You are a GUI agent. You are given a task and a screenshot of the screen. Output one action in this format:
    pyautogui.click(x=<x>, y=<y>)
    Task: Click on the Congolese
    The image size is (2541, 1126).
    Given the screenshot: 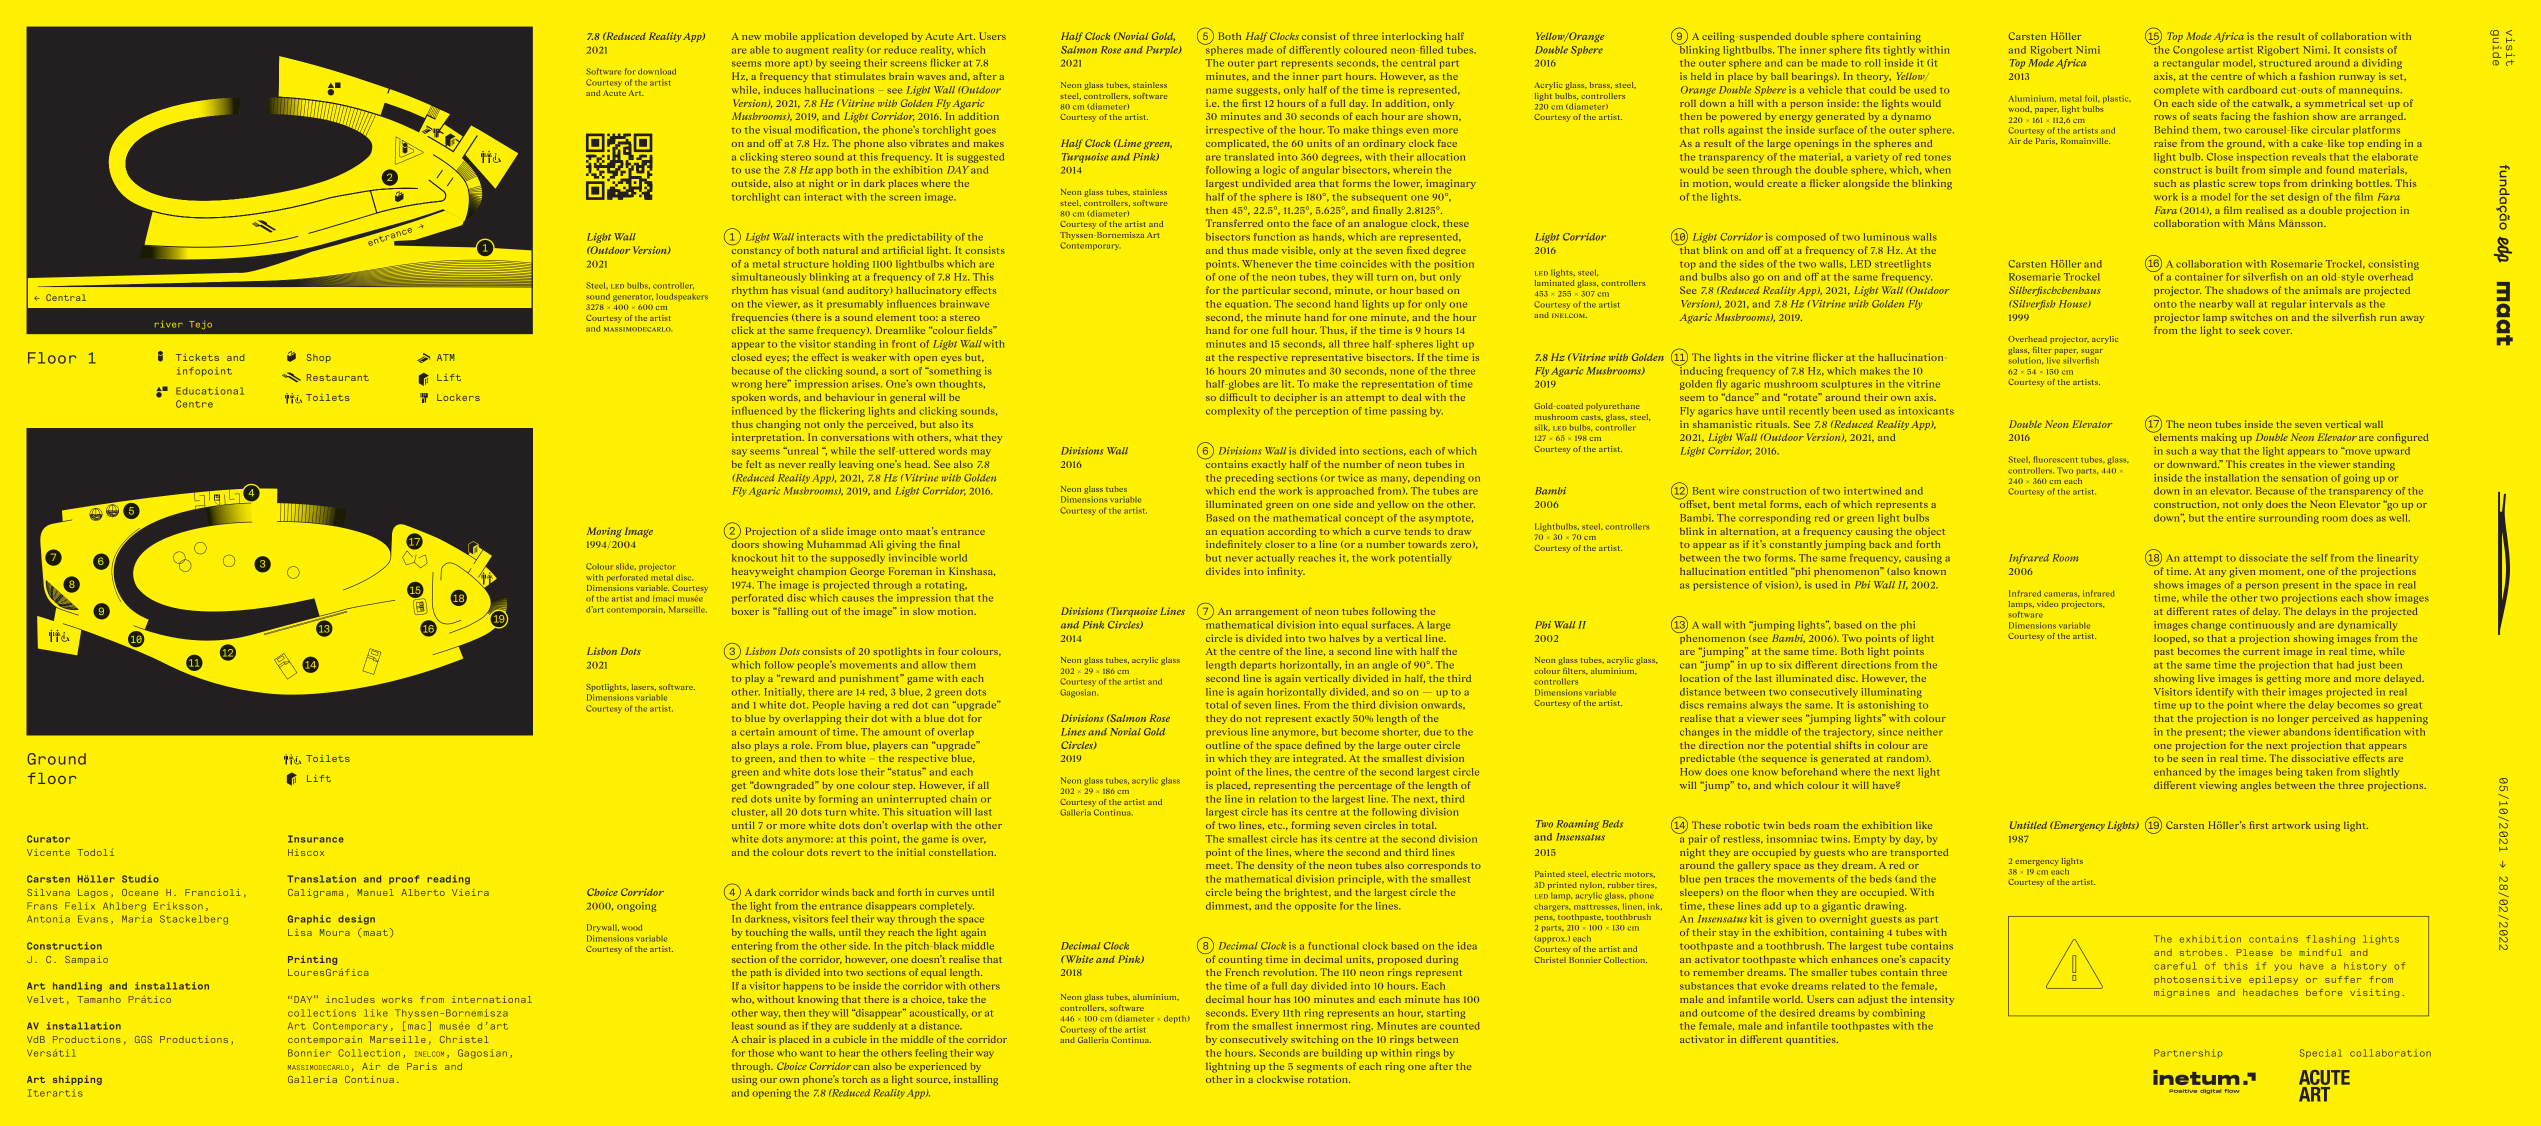 What is the action you would take?
    pyautogui.click(x=2198, y=51)
